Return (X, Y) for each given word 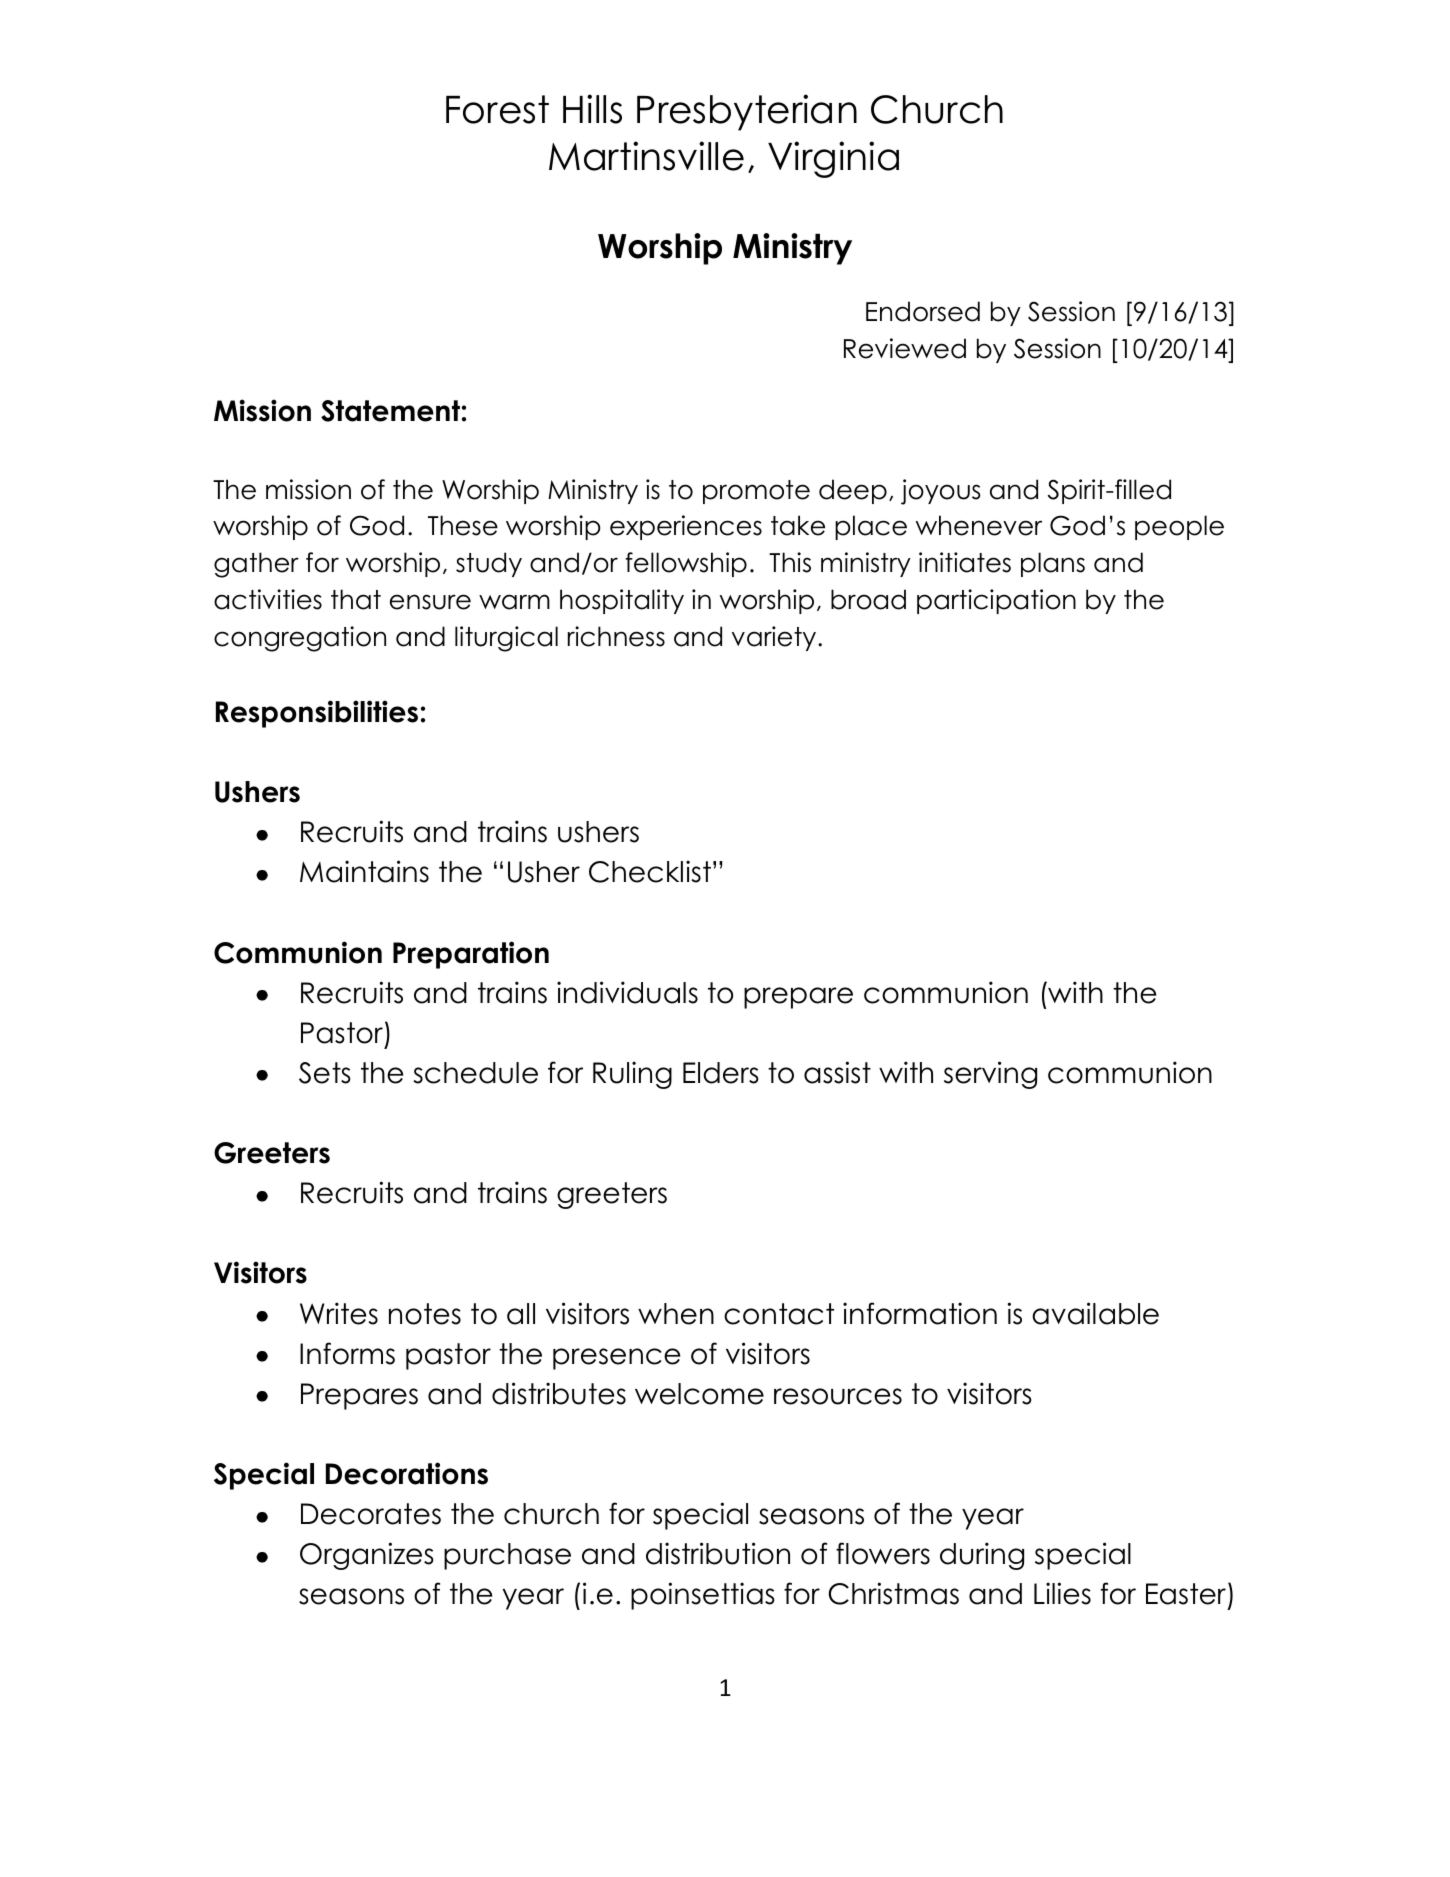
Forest (497, 109)
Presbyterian (747, 112)
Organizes (367, 1556)
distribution (718, 1553)
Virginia (833, 159)
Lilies (1062, 1593)
